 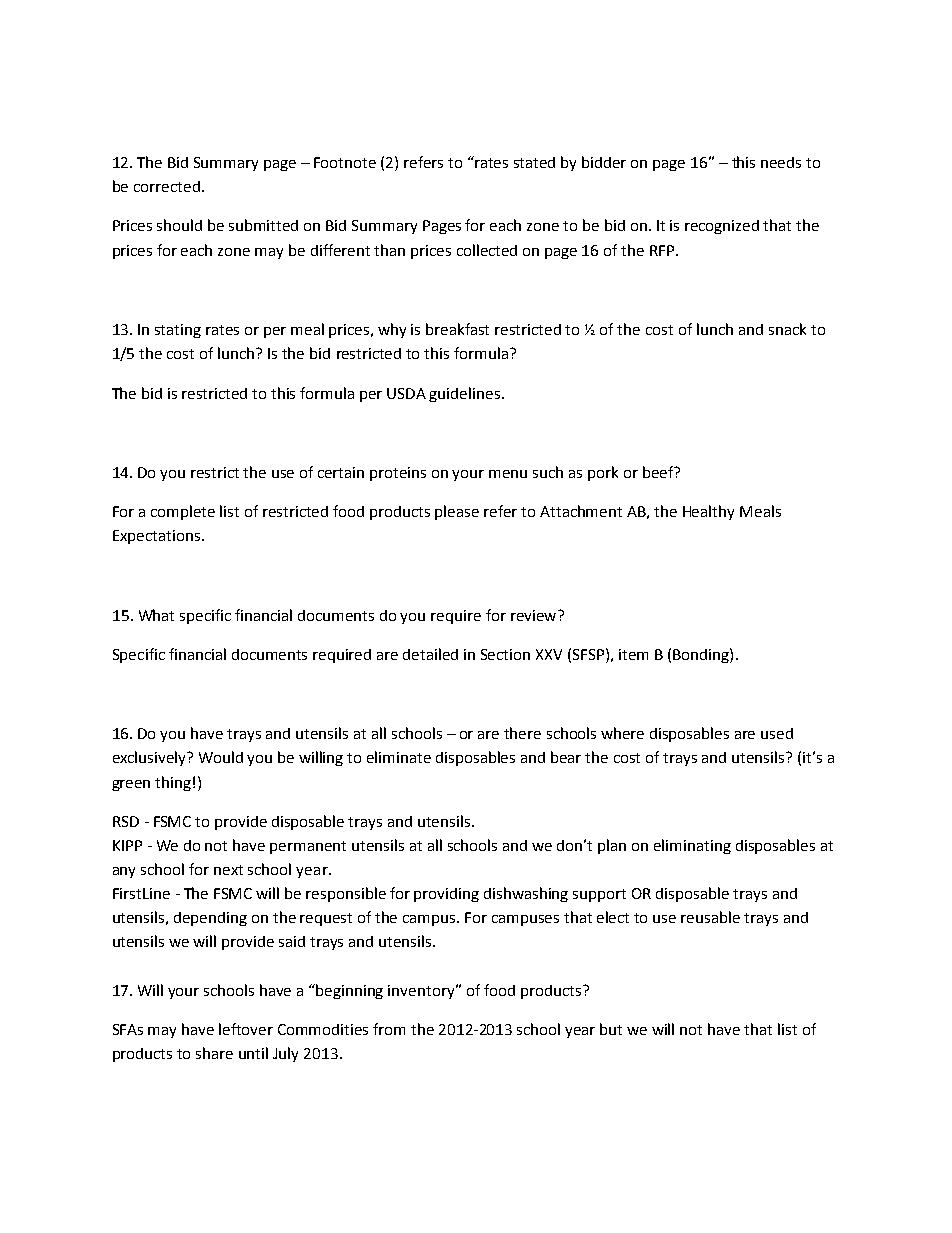 What do you see at coordinates (430, 654) in the screenshot?
I see `detailed` at bounding box center [430, 654].
